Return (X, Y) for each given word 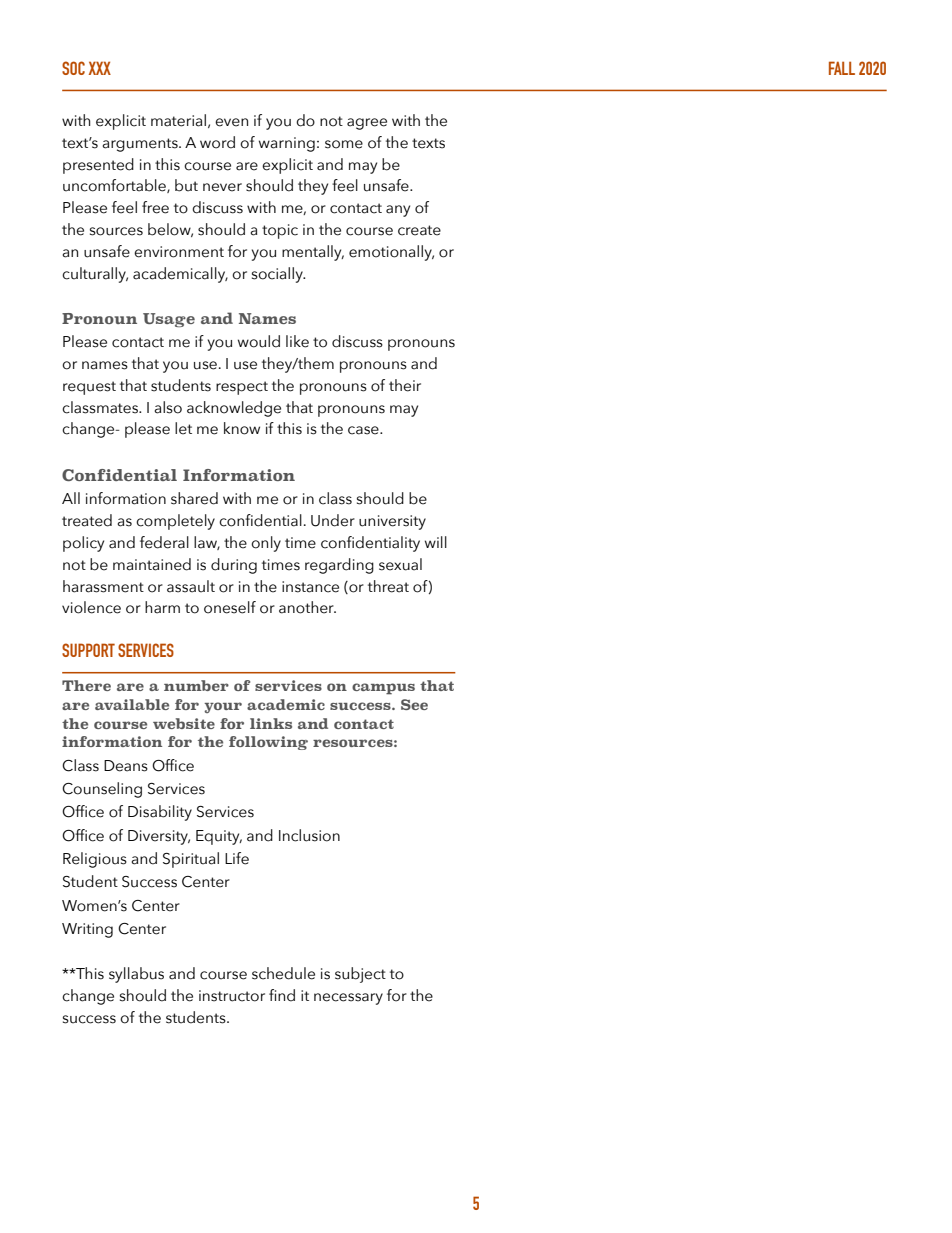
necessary (348, 999)
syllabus (136, 975)
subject (360, 975)
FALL (842, 68)
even (231, 122)
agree (367, 124)
